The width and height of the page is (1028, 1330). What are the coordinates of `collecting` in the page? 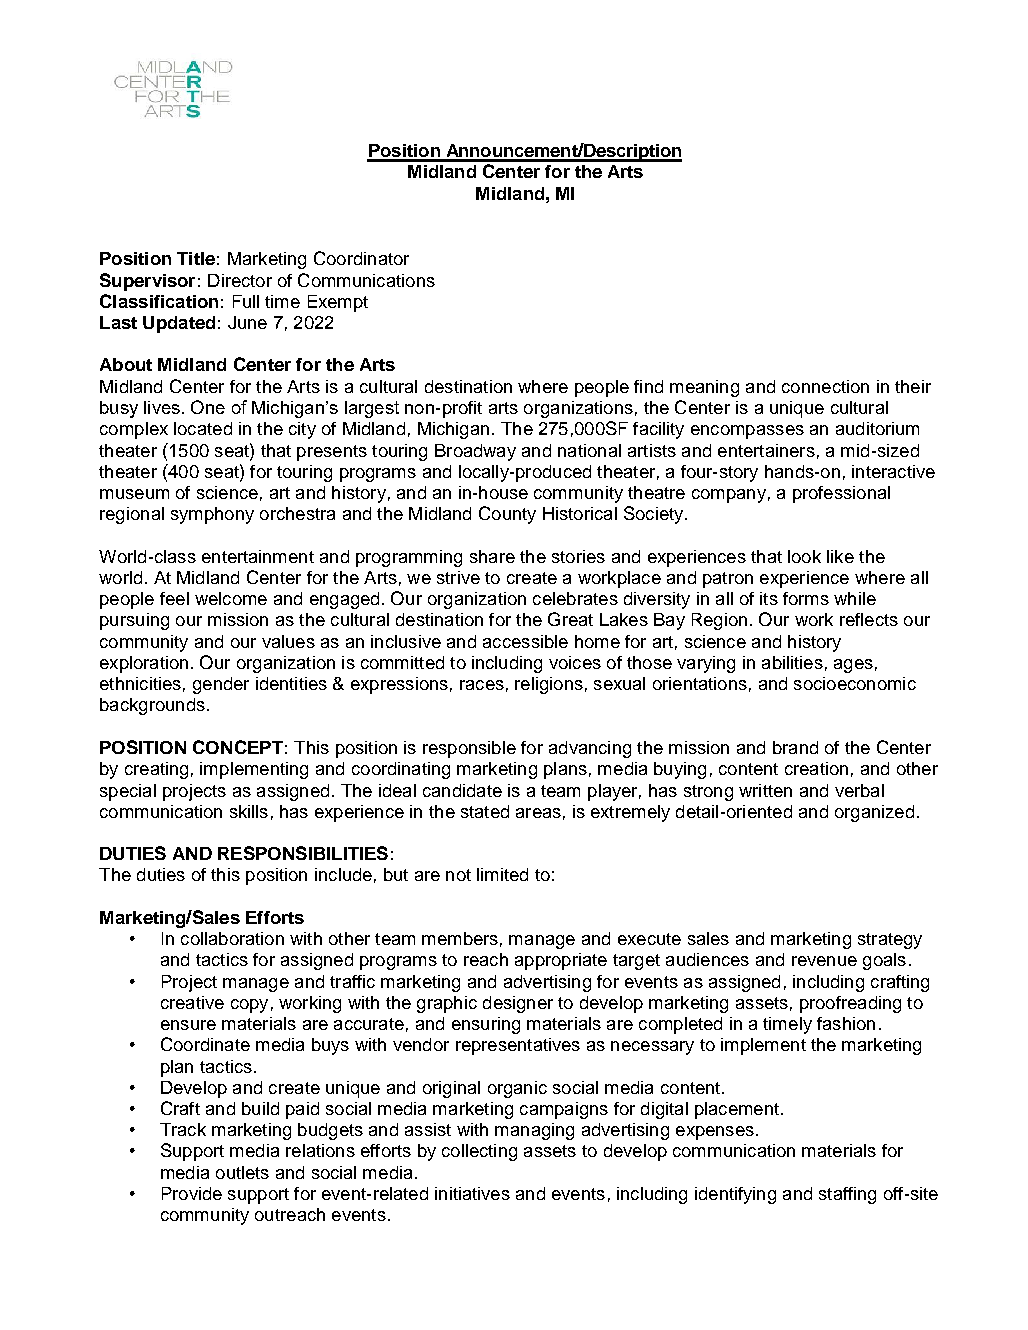 It's located at (479, 1152).
